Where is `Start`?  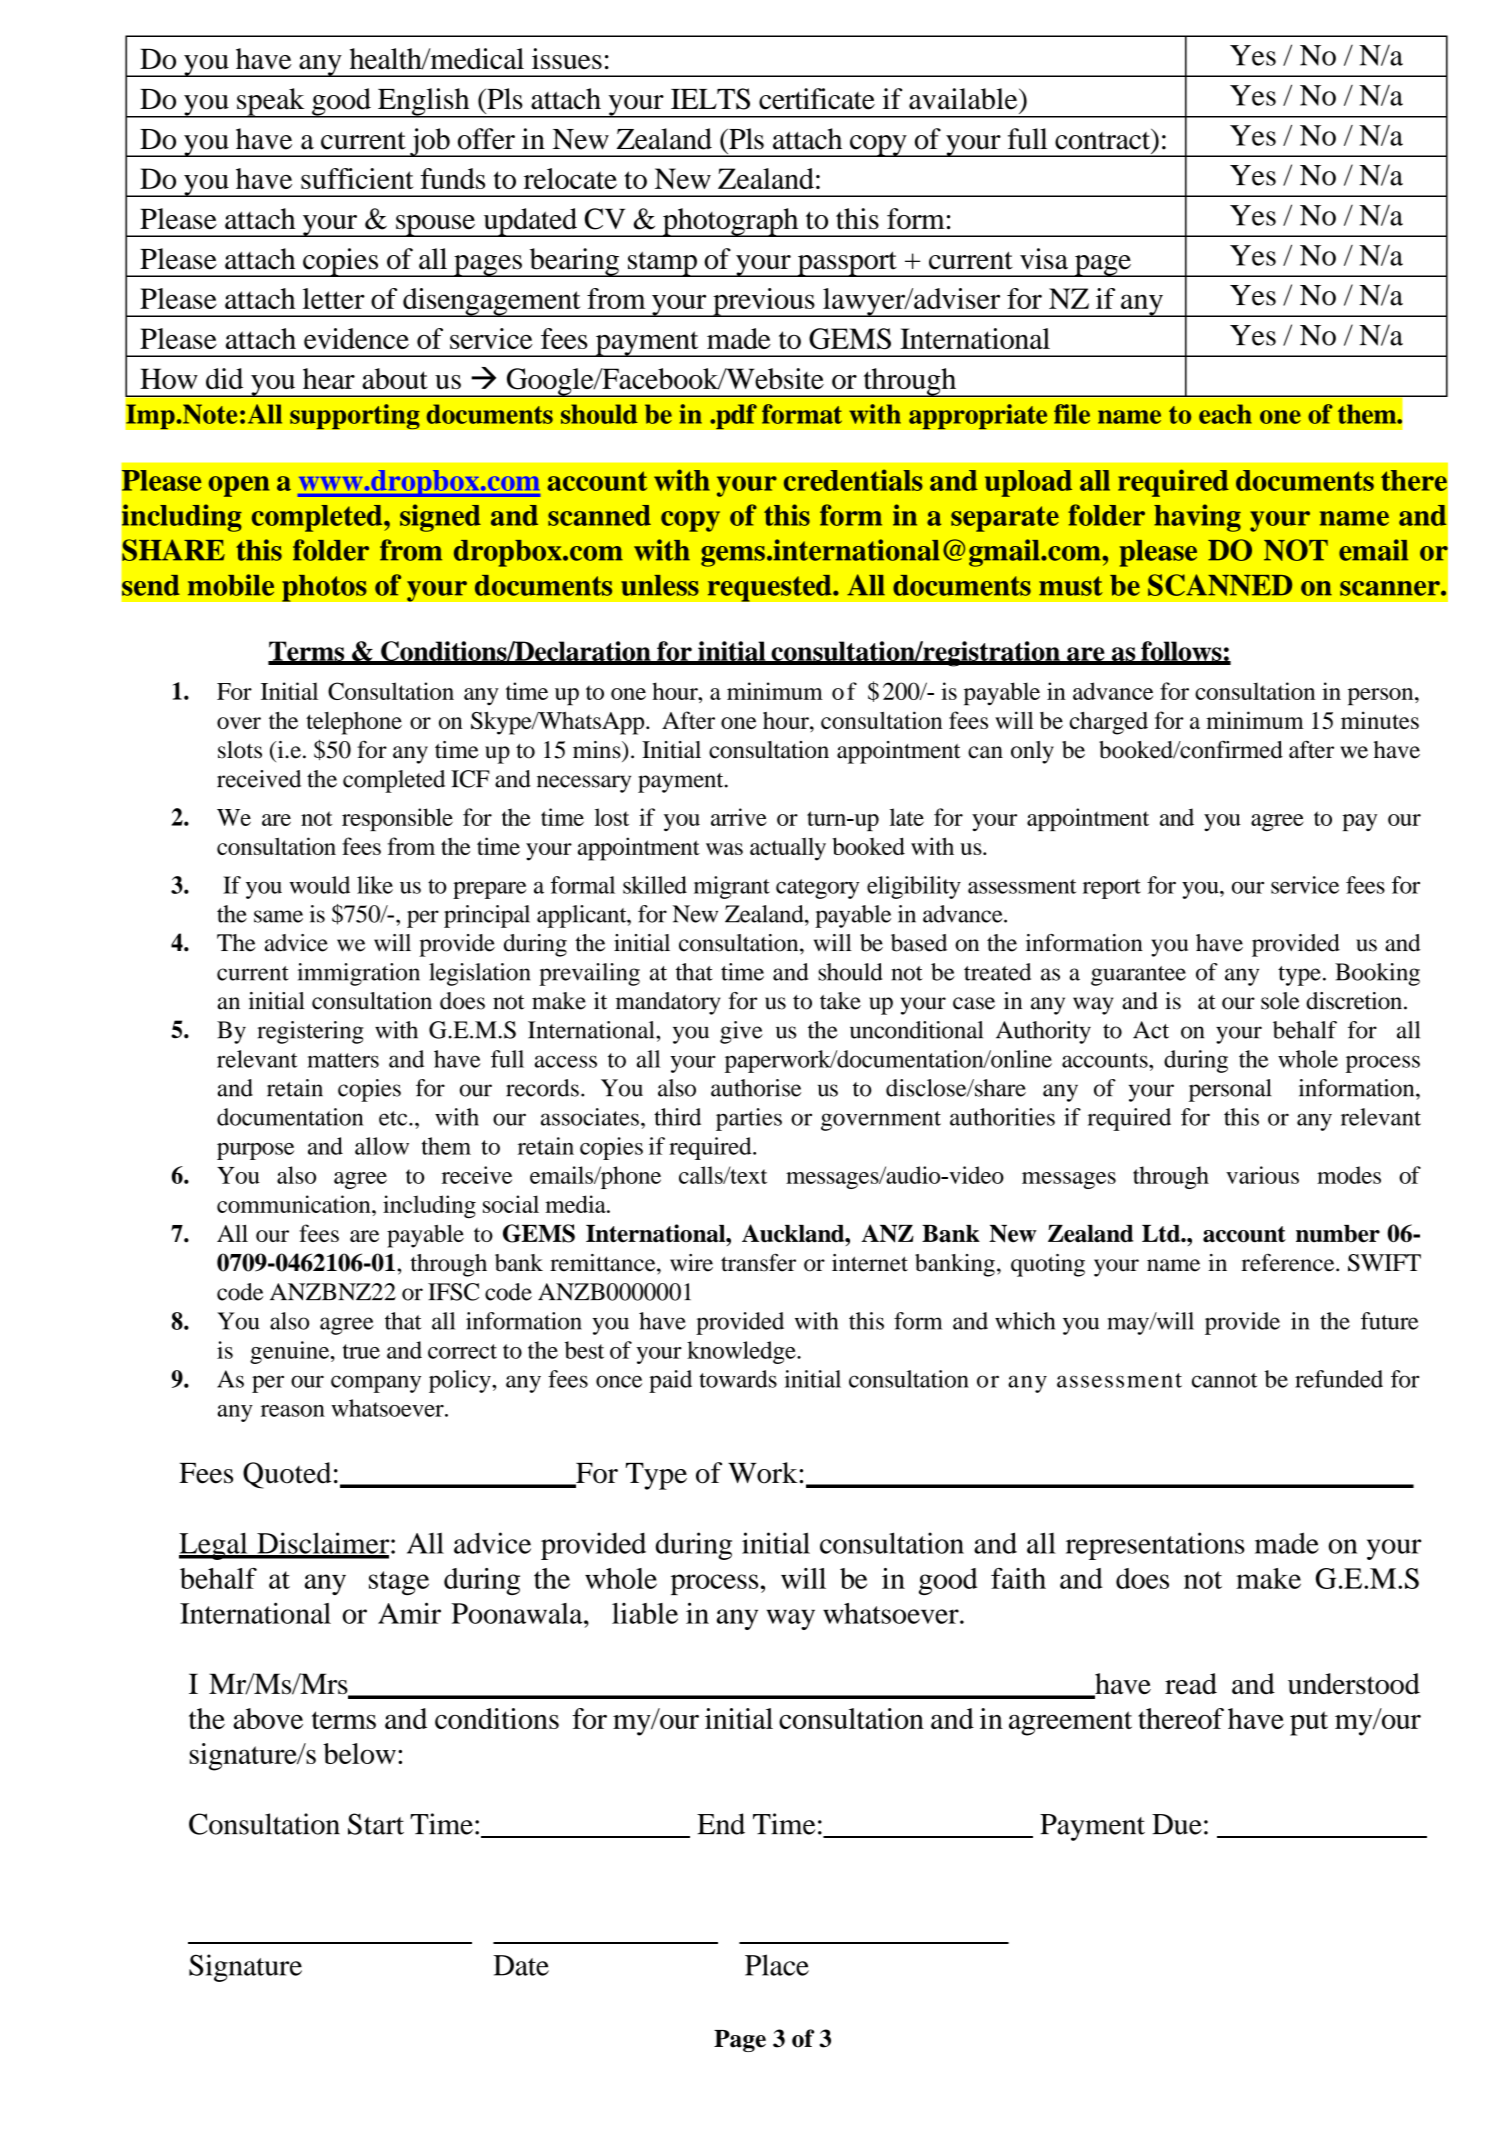
Start is located at coordinates (376, 1824).
